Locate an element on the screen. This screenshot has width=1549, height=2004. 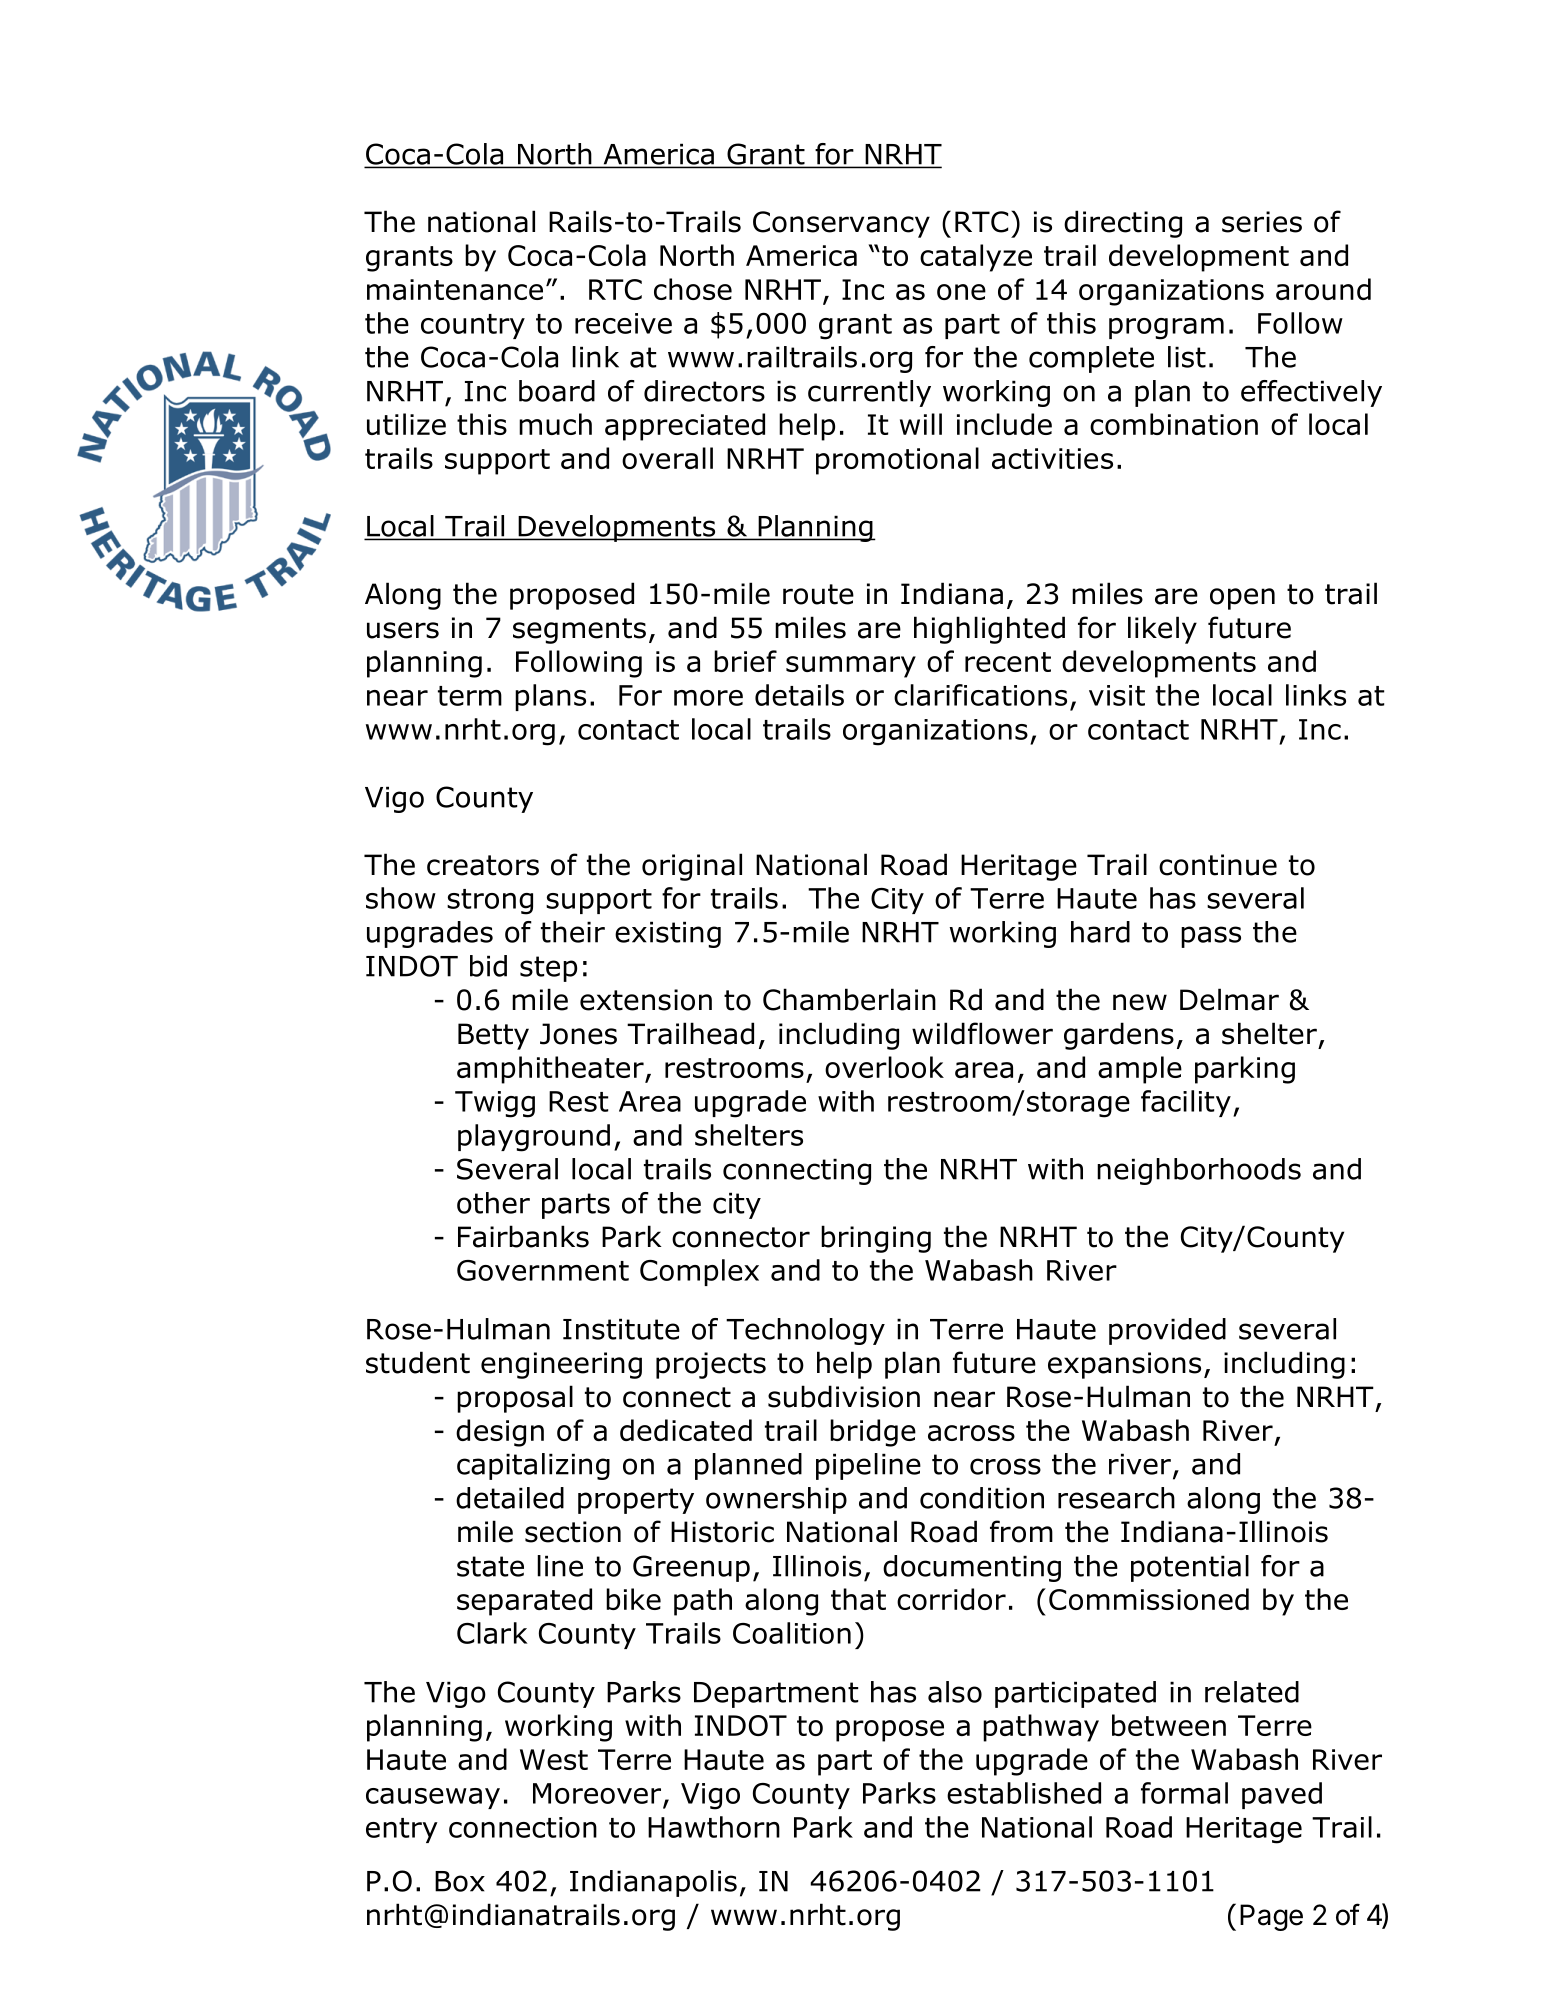
Box is located at coordinates (460, 1881).
